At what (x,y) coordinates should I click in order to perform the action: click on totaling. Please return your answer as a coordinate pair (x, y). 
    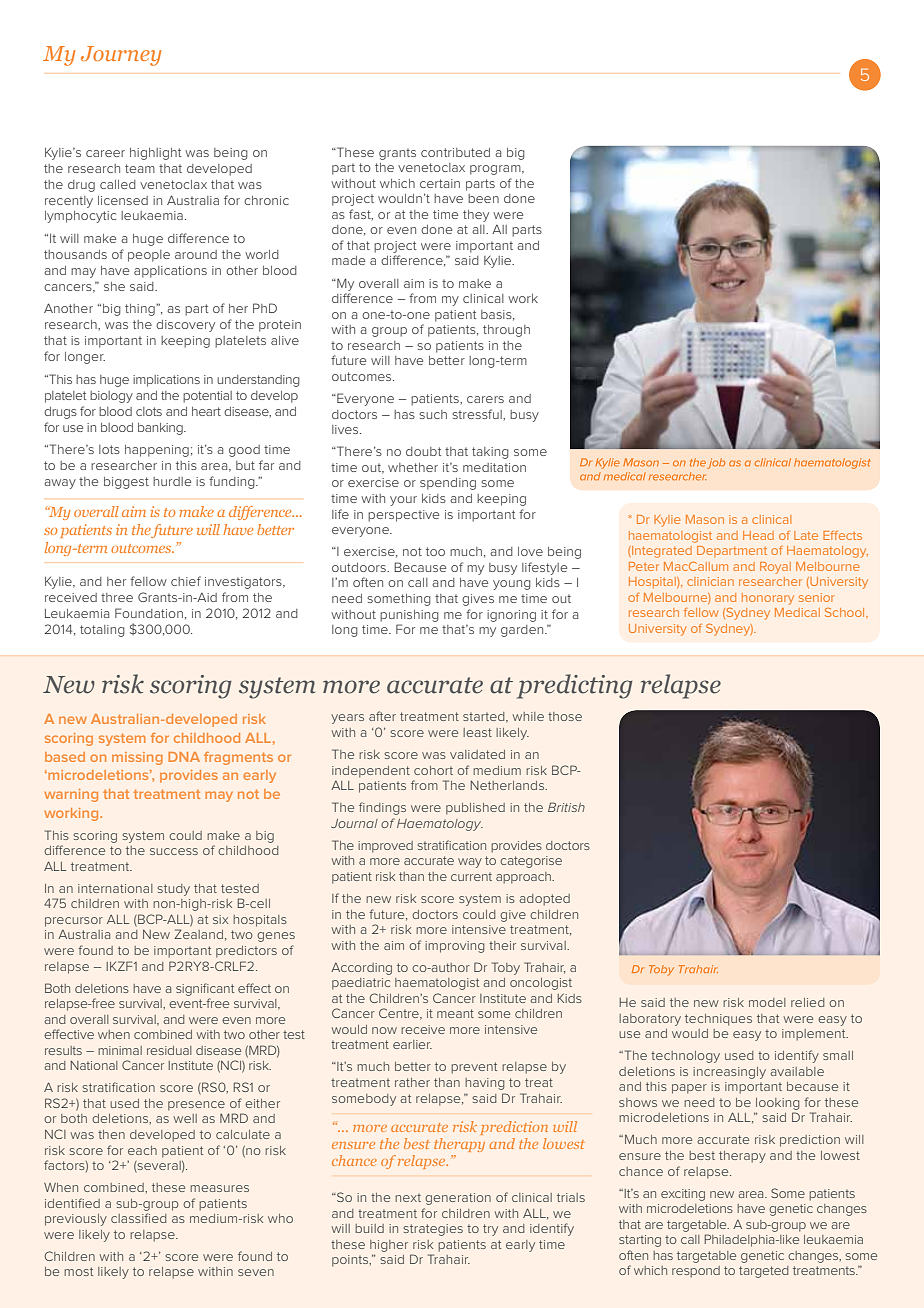
    Looking at the image, I should click on (102, 631).
